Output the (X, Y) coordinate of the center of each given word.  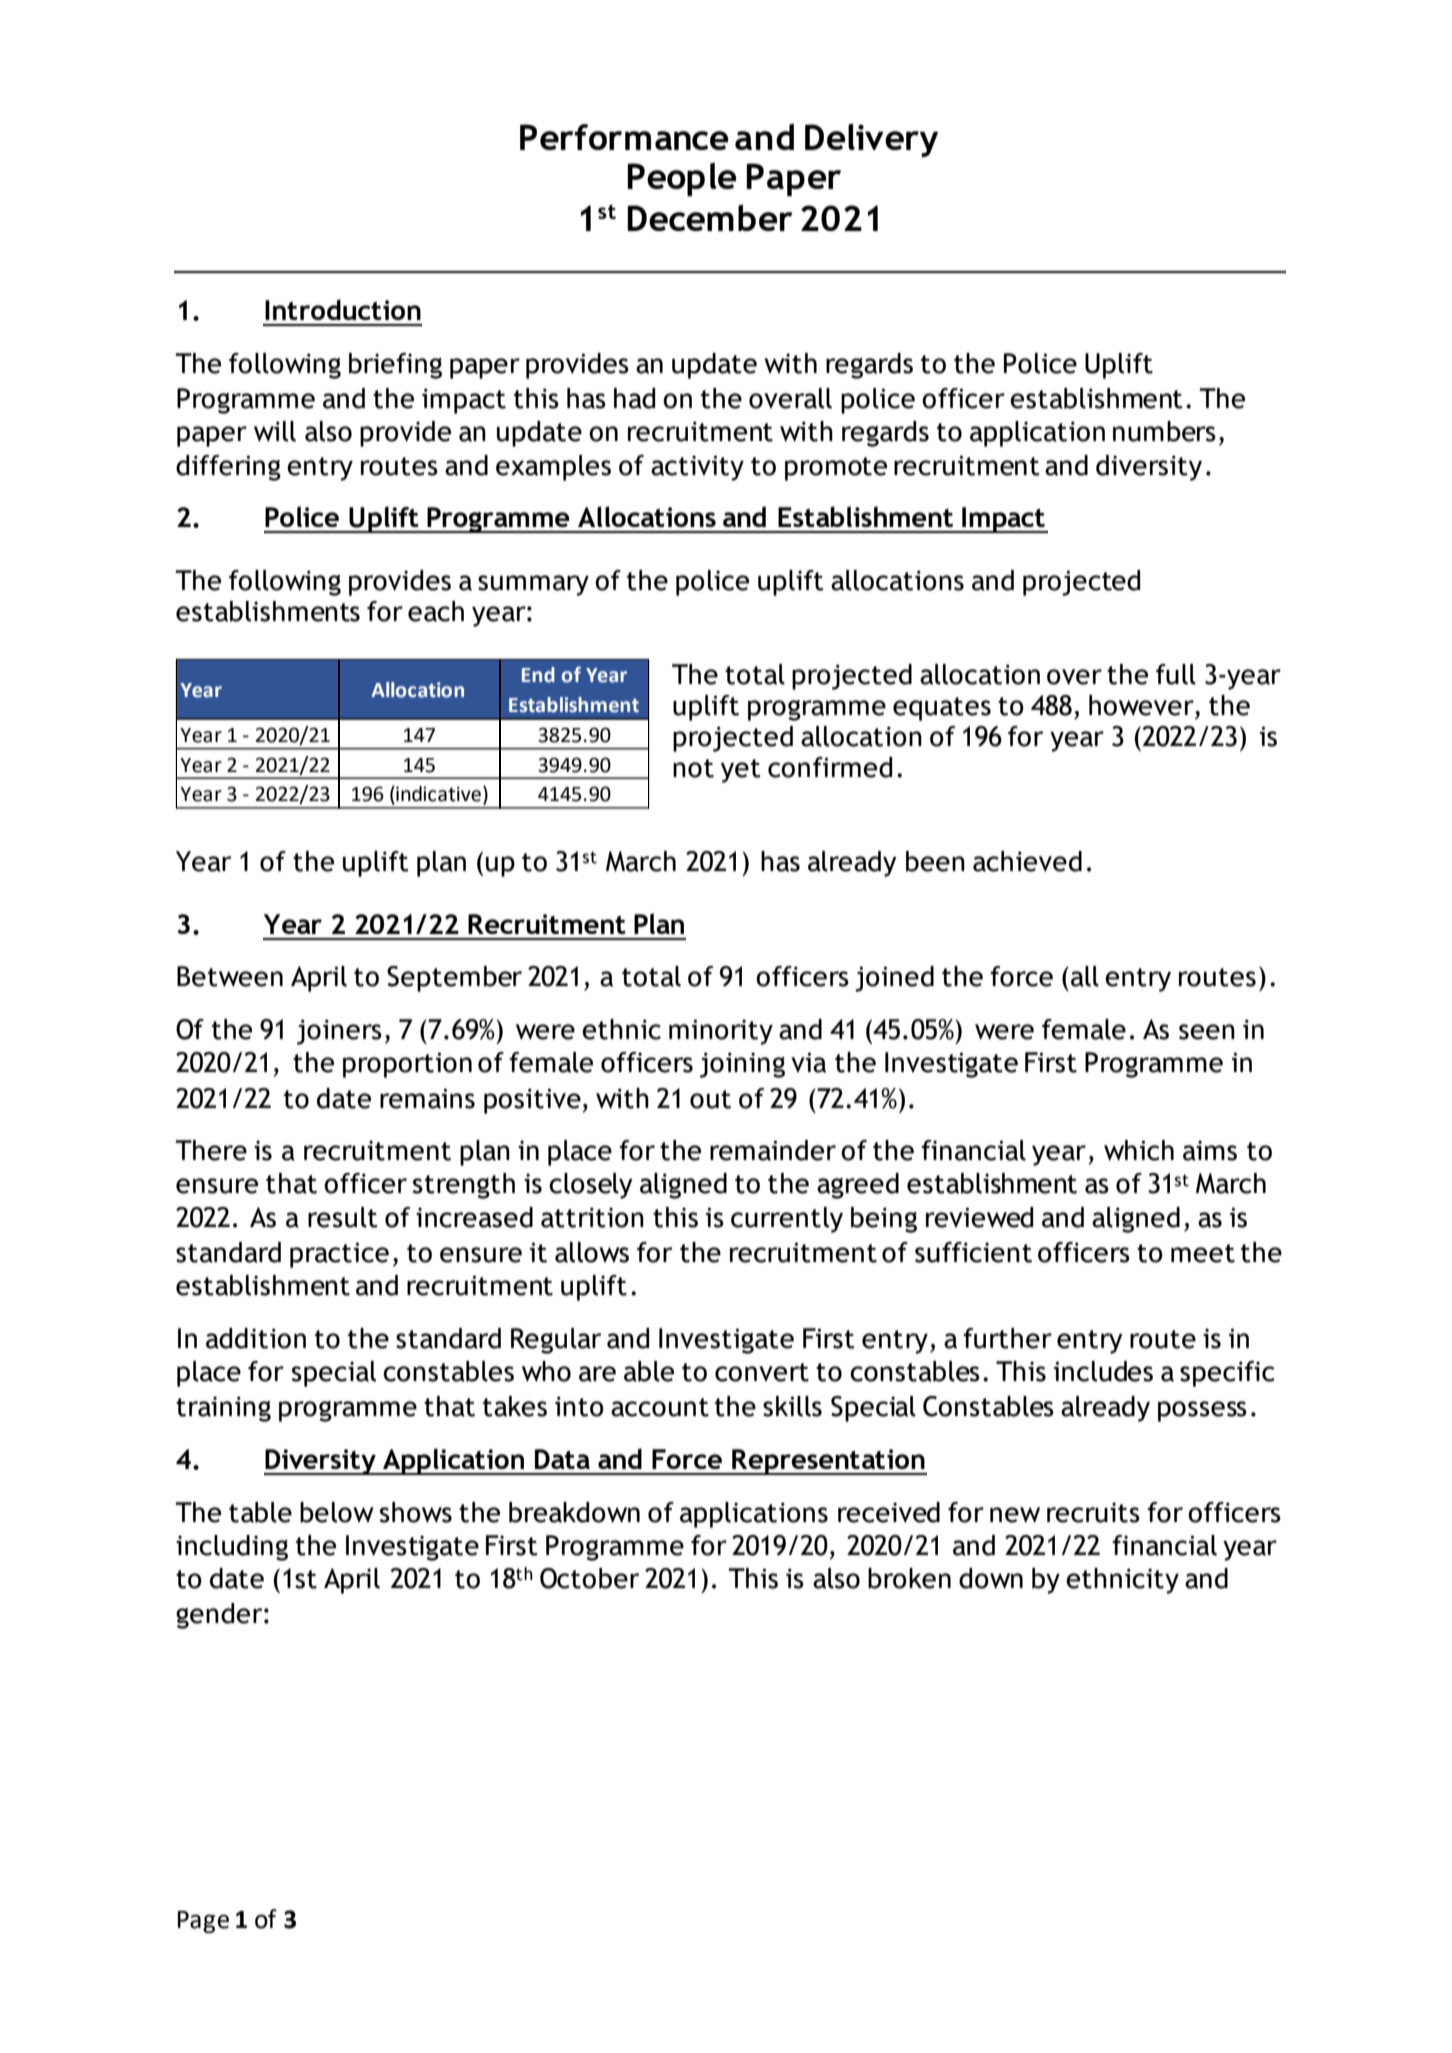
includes (1103, 1371)
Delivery (871, 140)
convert (762, 1372)
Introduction (343, 309)
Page (203, 1922)
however (1142, 705)
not (693, 768)
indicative (437, 794)
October (589, 1578)
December (710, 217)
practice (339, 1255)
